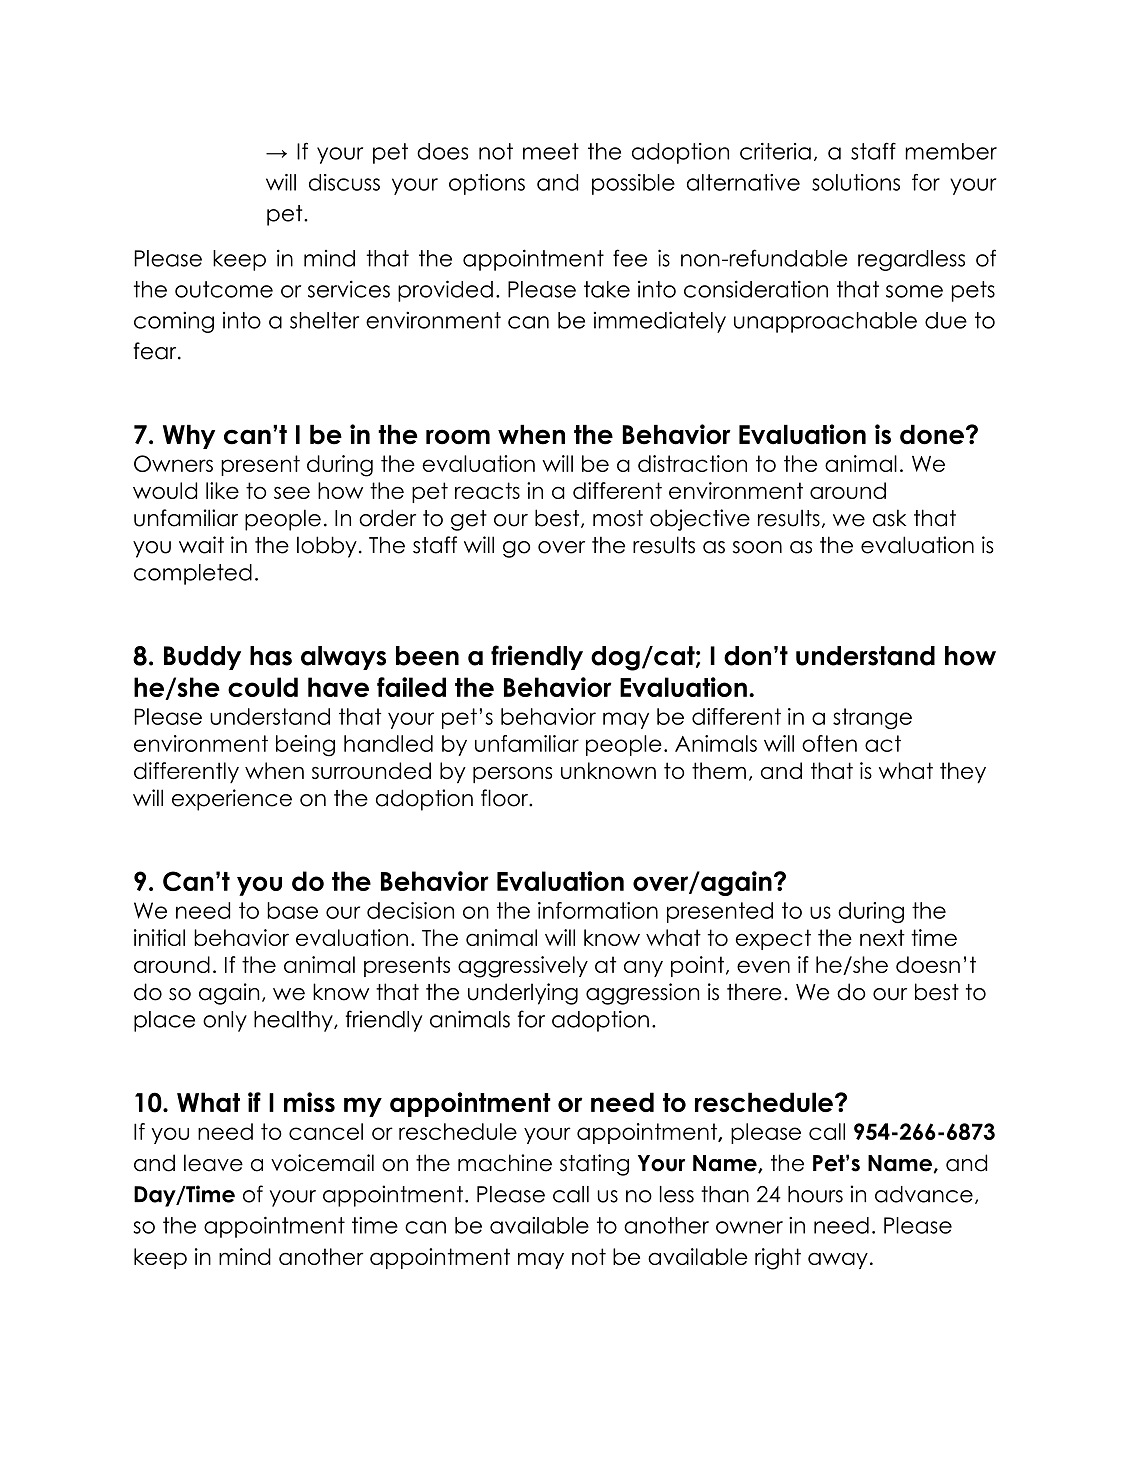  Describe the element at coordinates (872, 719) in the document. I see `strange` at that location.
